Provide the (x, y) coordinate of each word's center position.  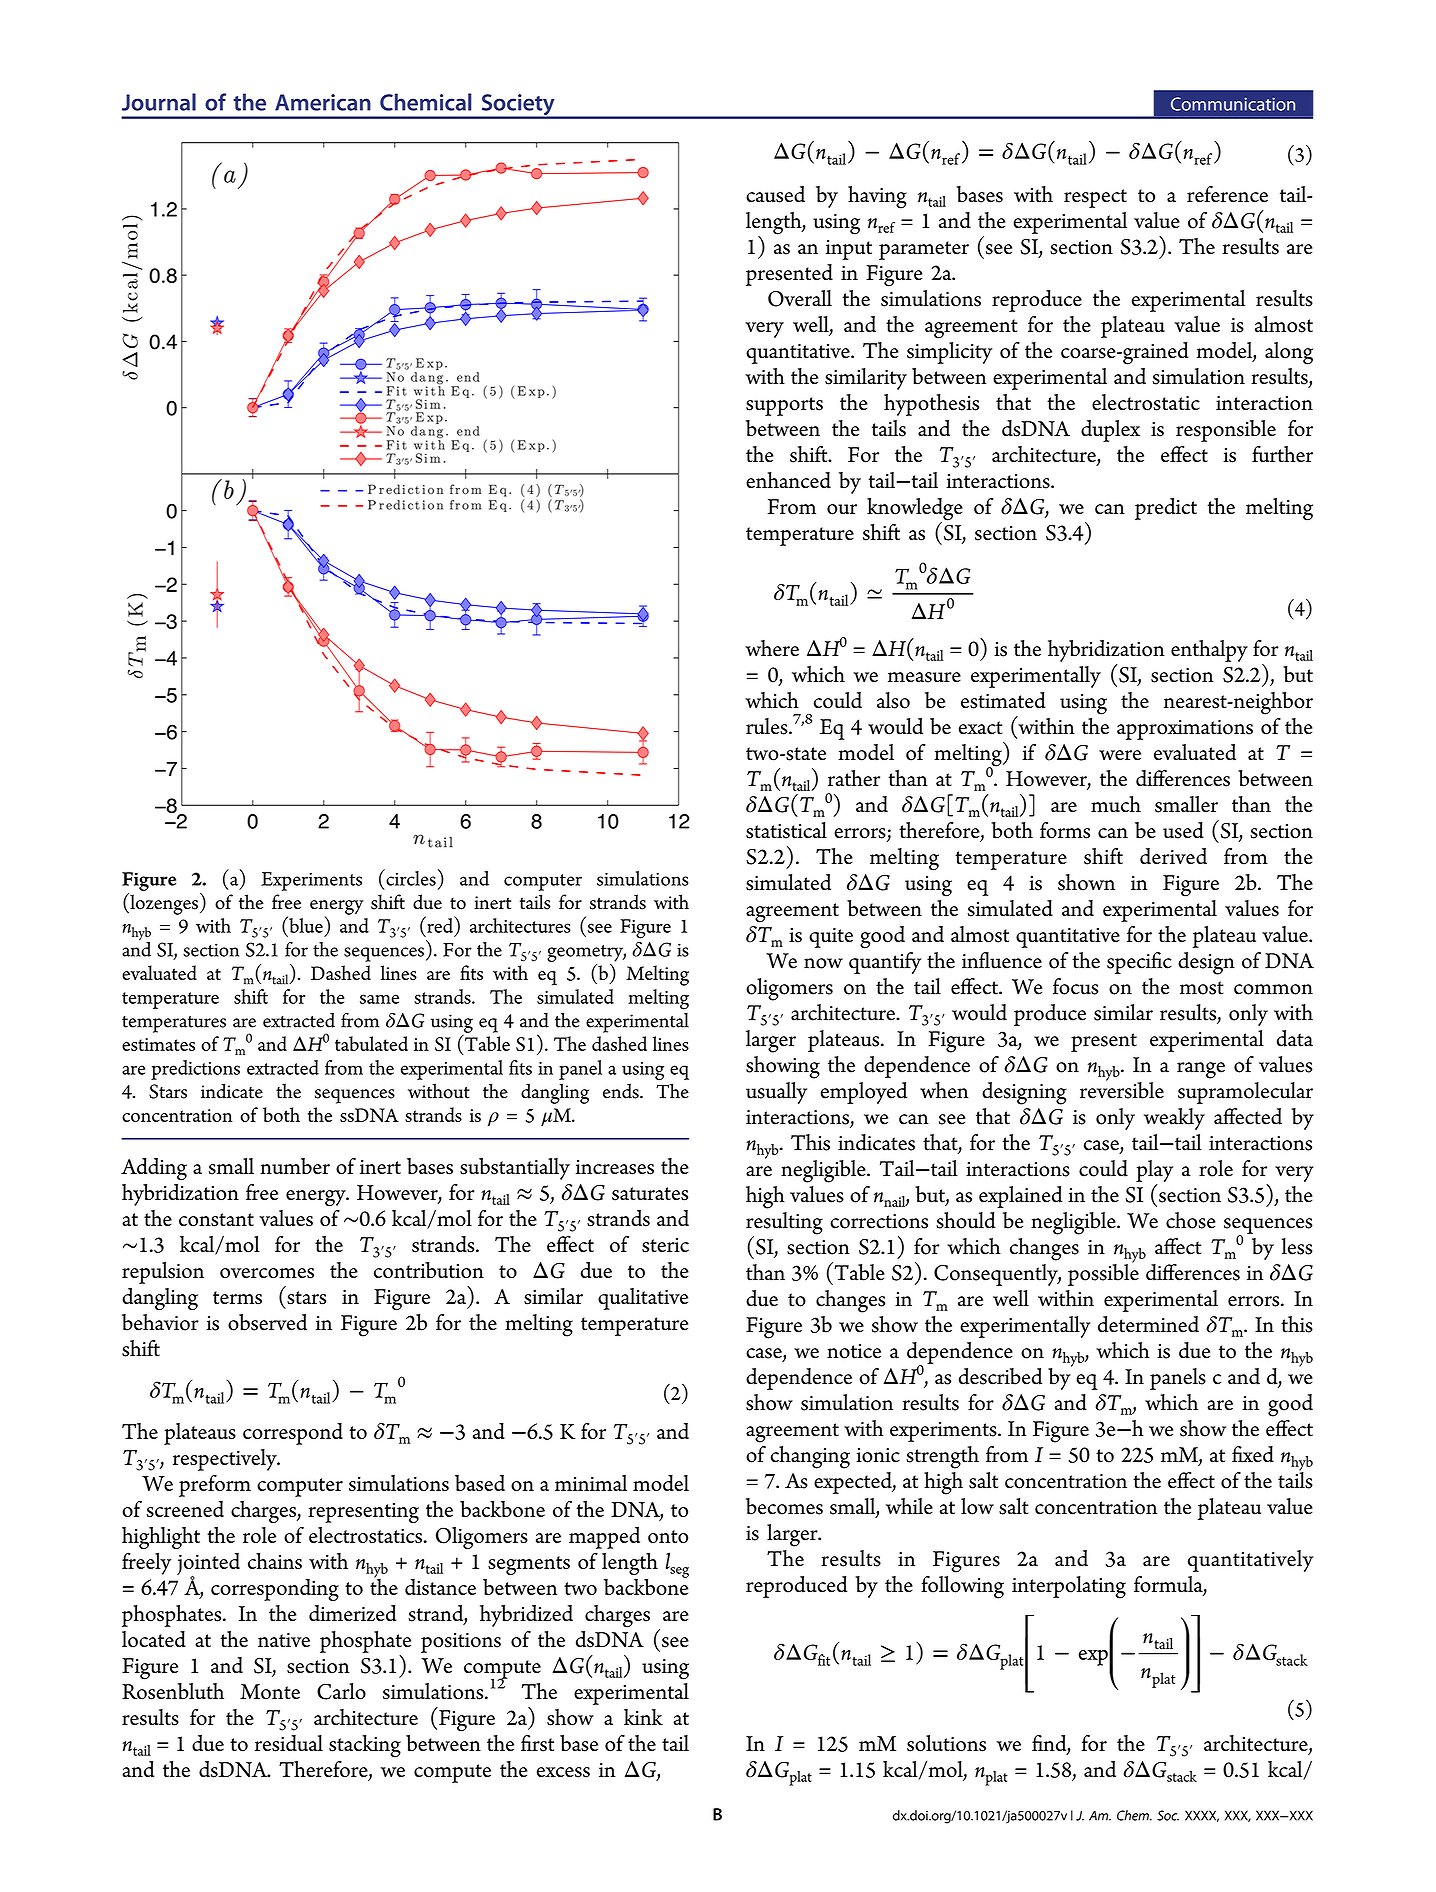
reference (1227, 194)
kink (643, 1717)
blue (305, 924)
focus (1076, 986)
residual (289, 1743)
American (323, 102)
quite (831, 938)
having (877, 197)
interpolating (1069, 1587)
